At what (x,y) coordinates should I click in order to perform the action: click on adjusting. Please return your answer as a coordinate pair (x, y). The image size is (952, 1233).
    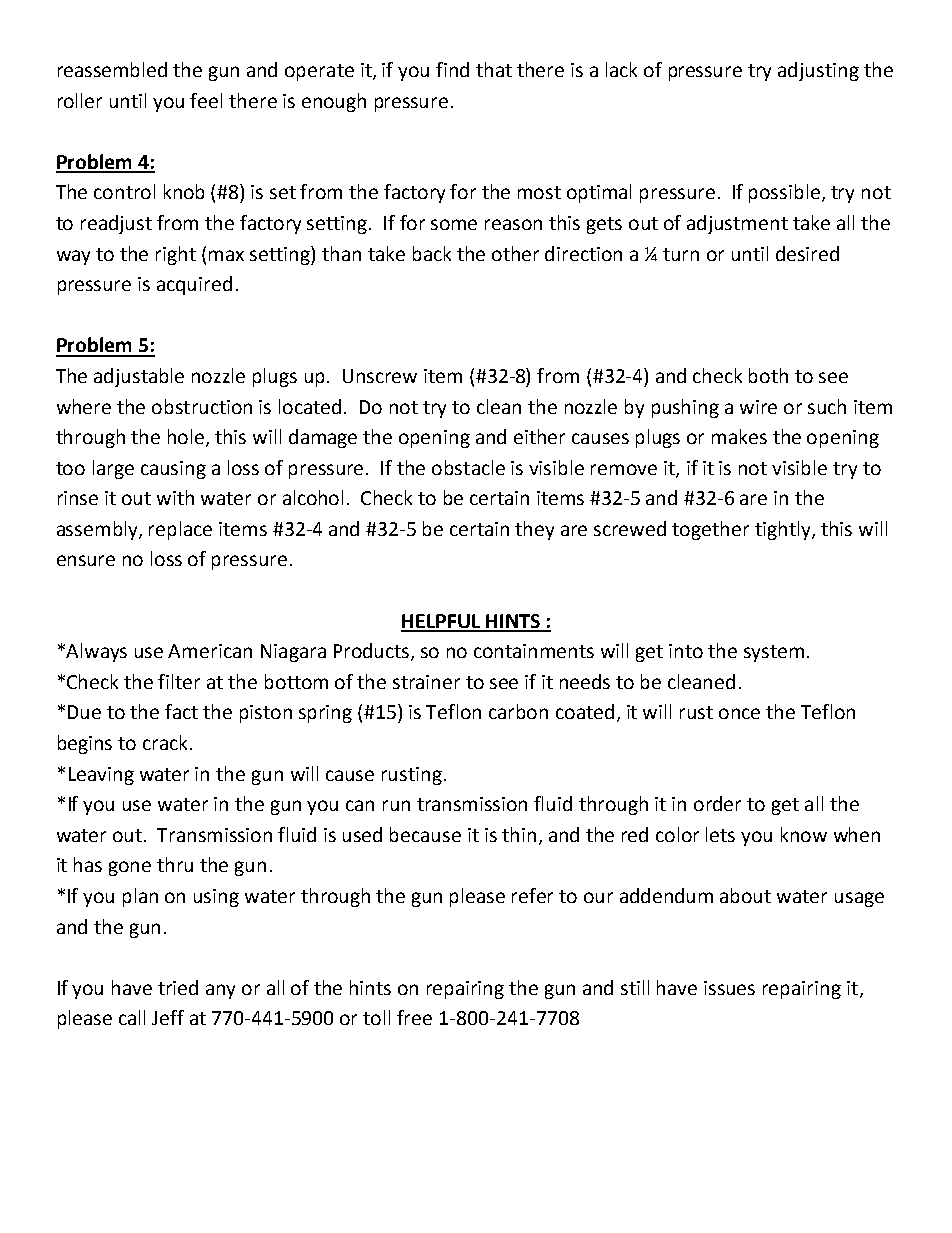
    Looking at the image, I should click on (818, 71).
